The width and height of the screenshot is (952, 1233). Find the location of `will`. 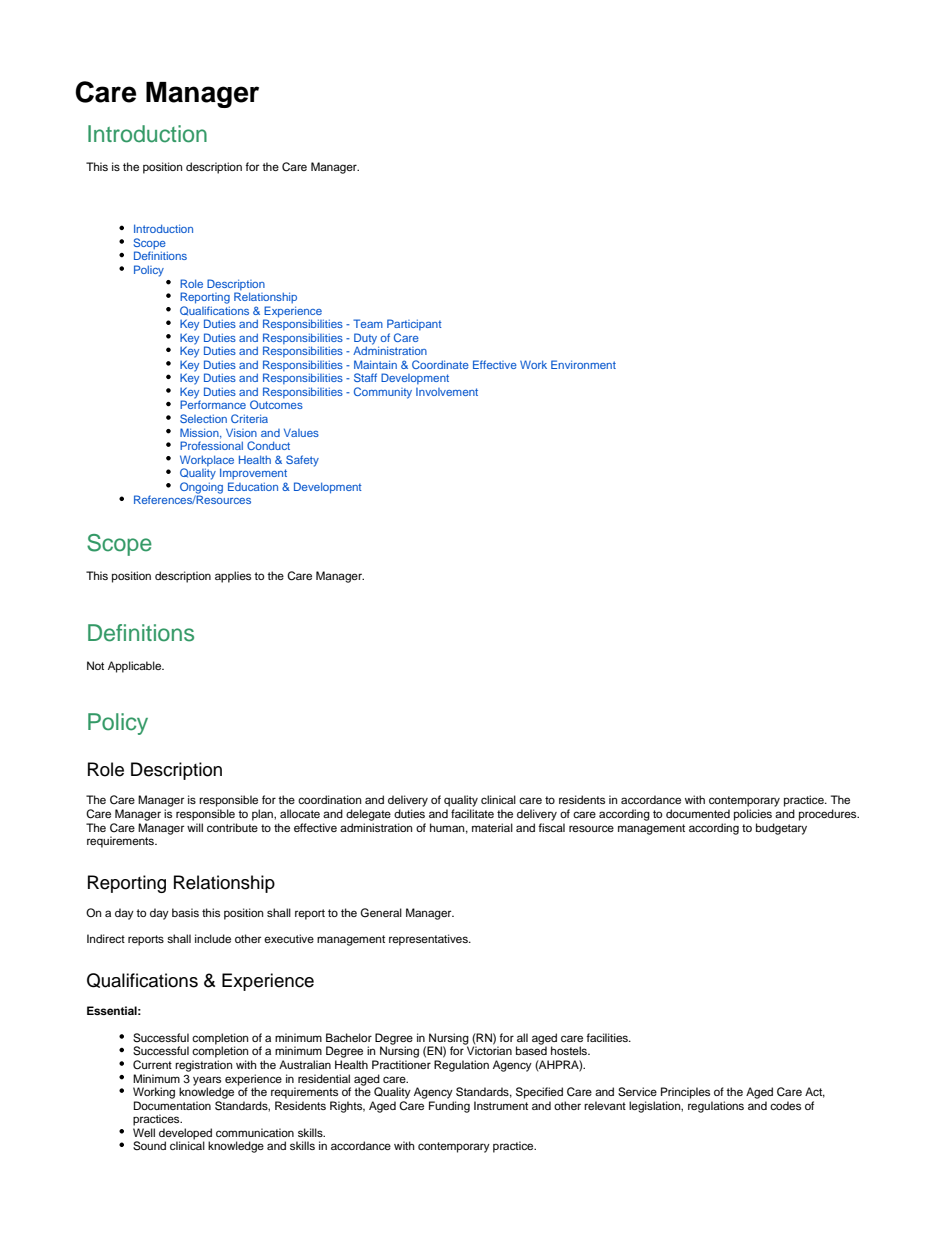

will is located at coordinates (195, 827).
